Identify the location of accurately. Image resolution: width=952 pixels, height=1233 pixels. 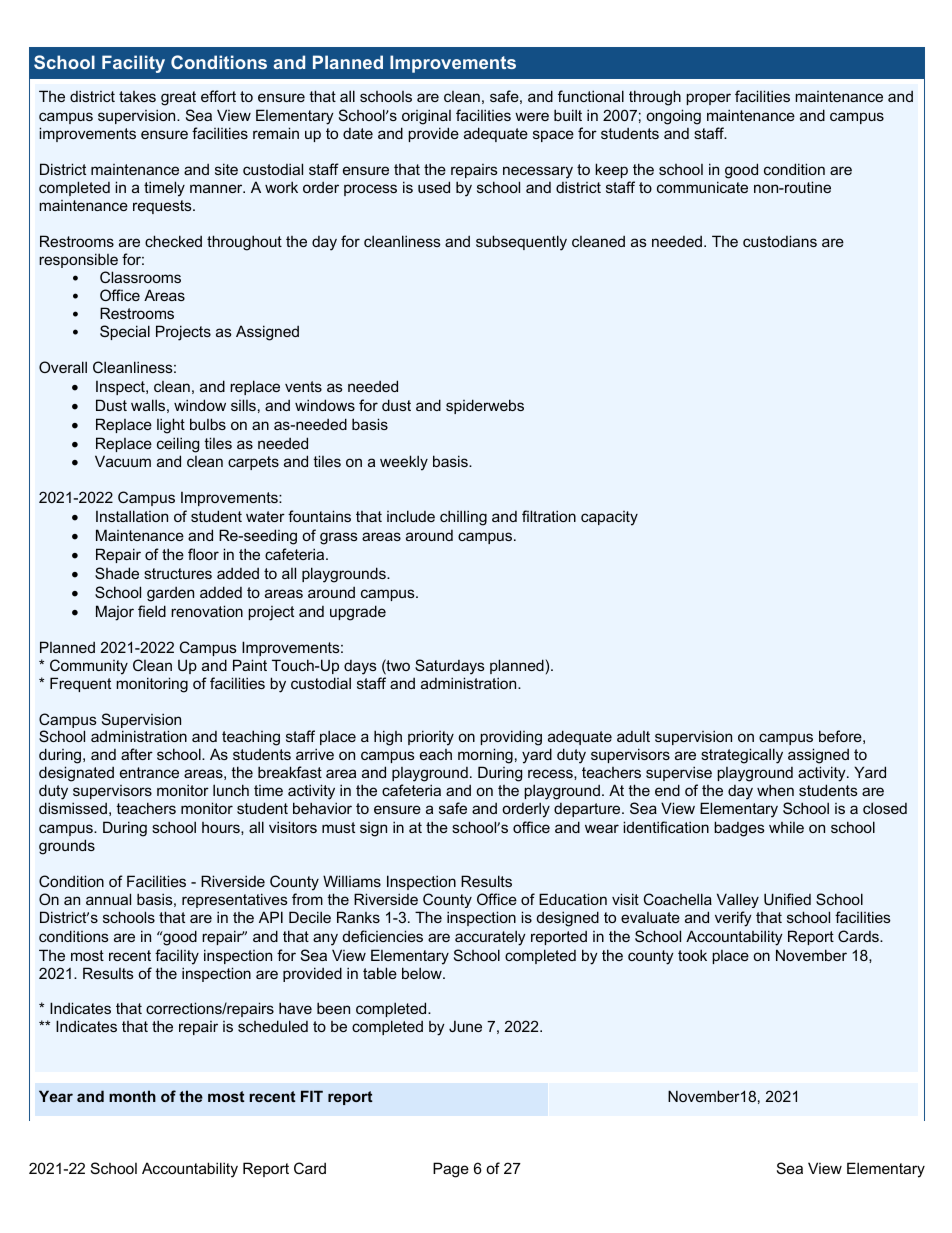
(490, 938).
